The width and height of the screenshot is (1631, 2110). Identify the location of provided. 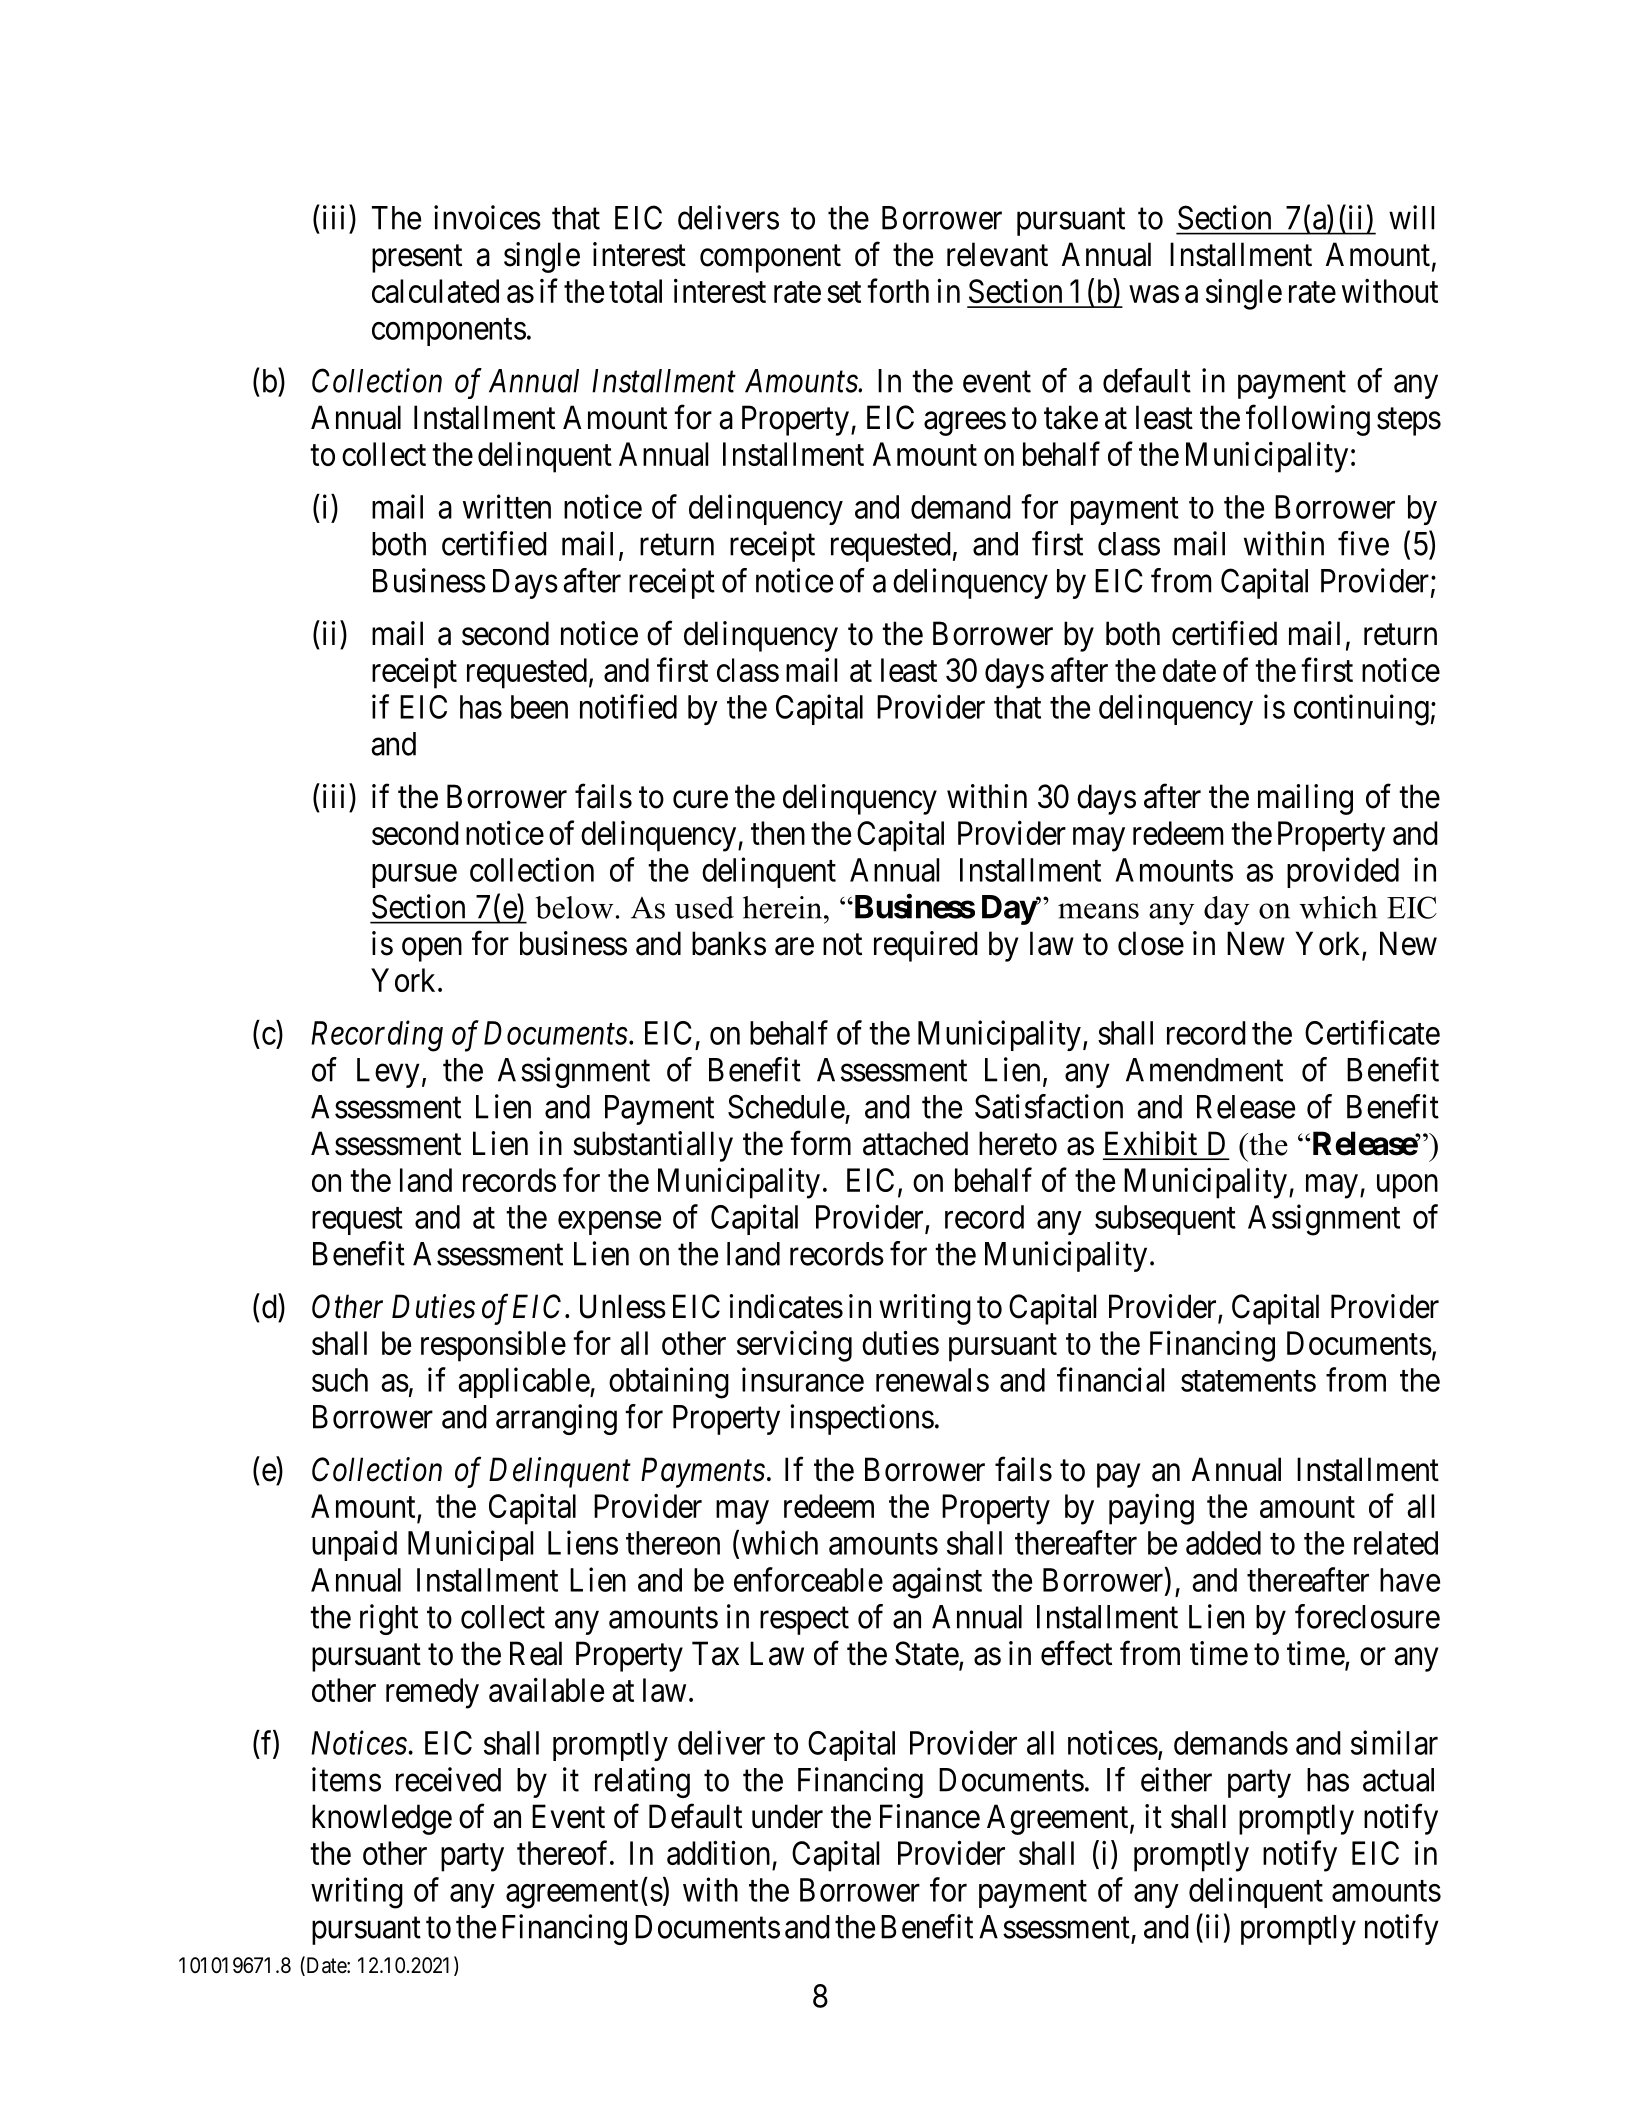
(1343, 872).
